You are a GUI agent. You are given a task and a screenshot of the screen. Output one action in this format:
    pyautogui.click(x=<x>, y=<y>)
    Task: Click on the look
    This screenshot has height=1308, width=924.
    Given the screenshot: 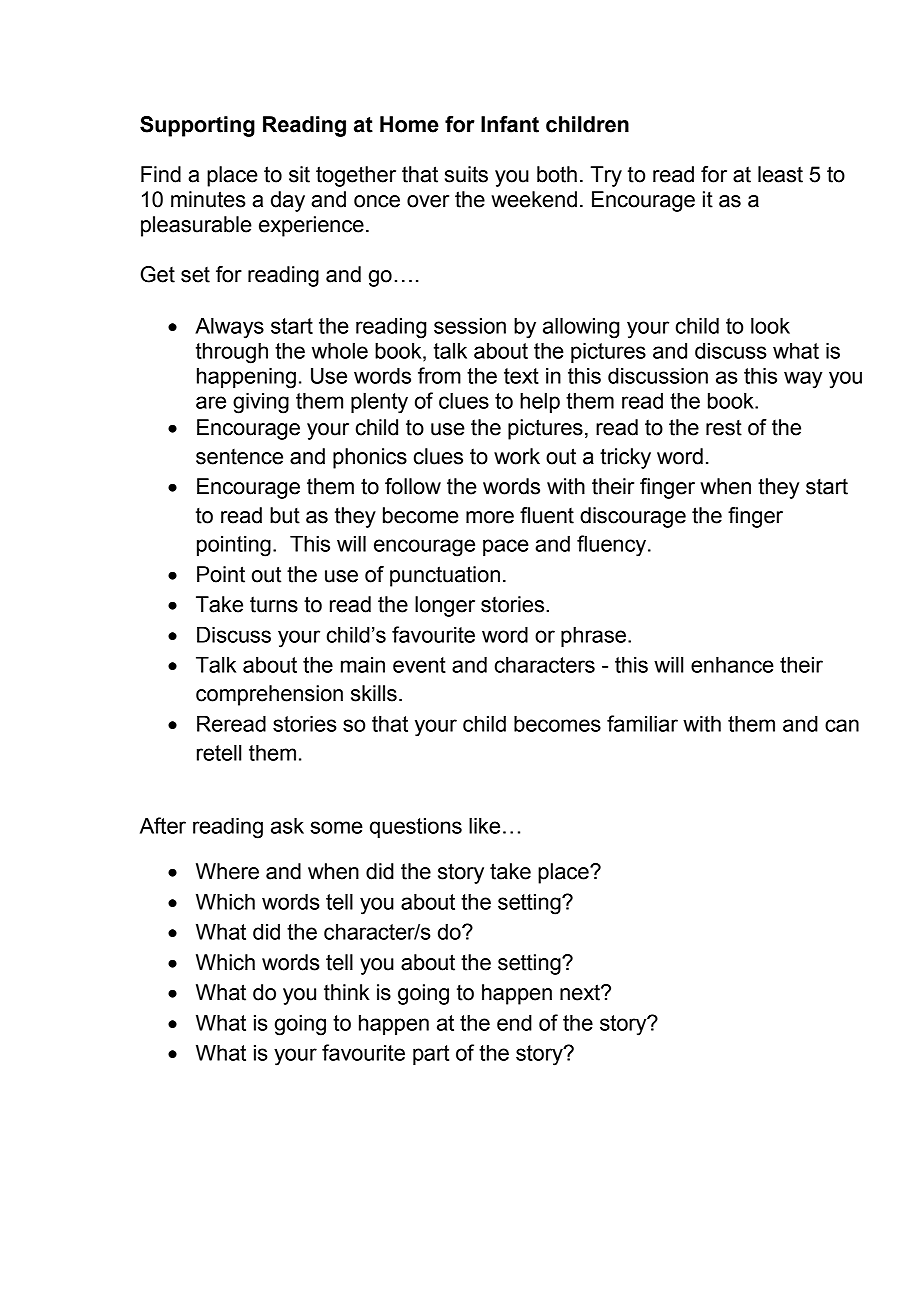 What is the action you would take?
    pyautogui.click(x=770, y=325)
